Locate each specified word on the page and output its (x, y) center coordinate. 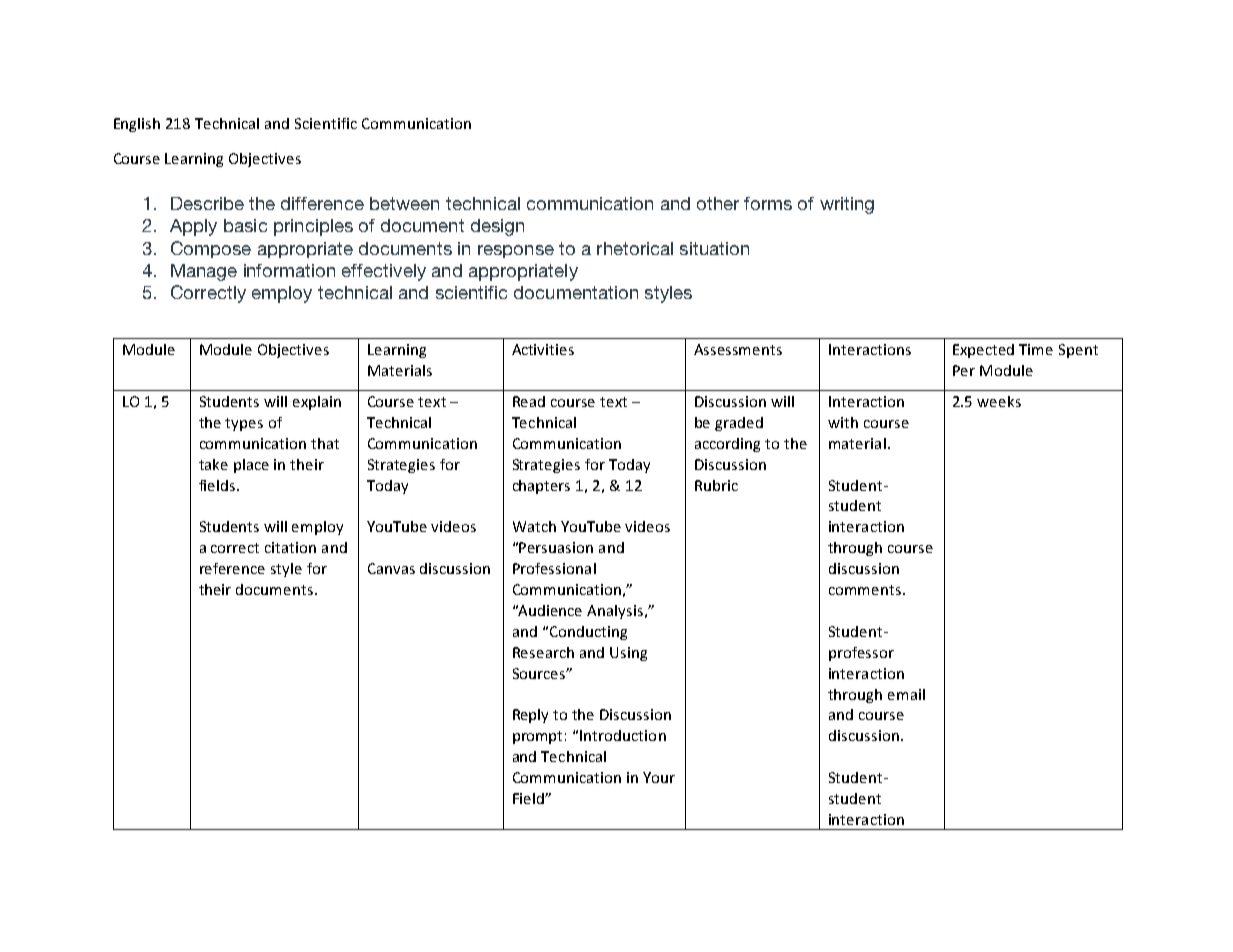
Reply (530, 716)
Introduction (623, 735)
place (251, 466)
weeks (999, 401)
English (137, 125)
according (727, 445)
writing (847, 205)
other (718, 203)
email (906, 694)
